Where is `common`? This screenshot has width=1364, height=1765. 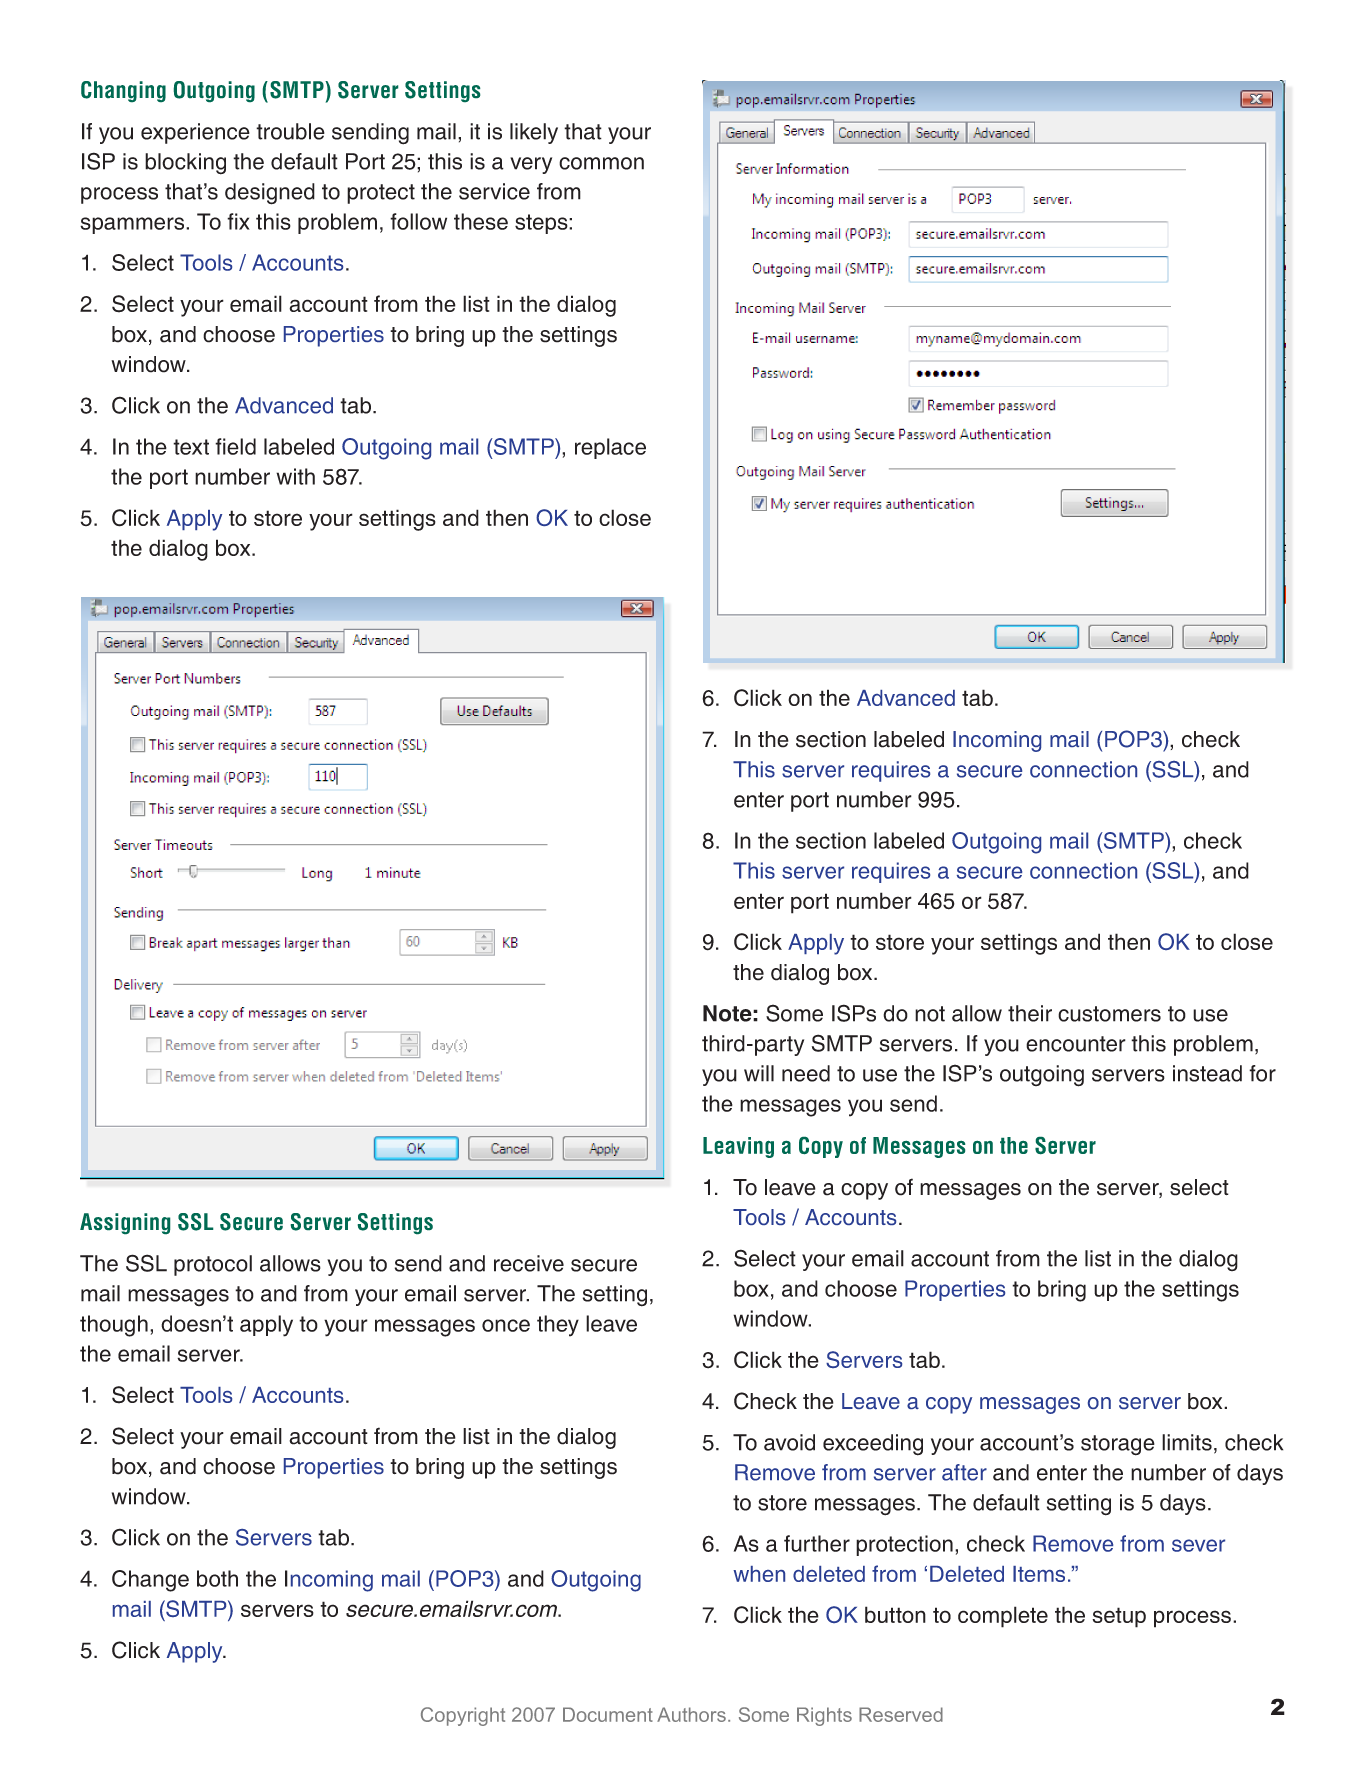 common is located at coordinates (601, 163).
